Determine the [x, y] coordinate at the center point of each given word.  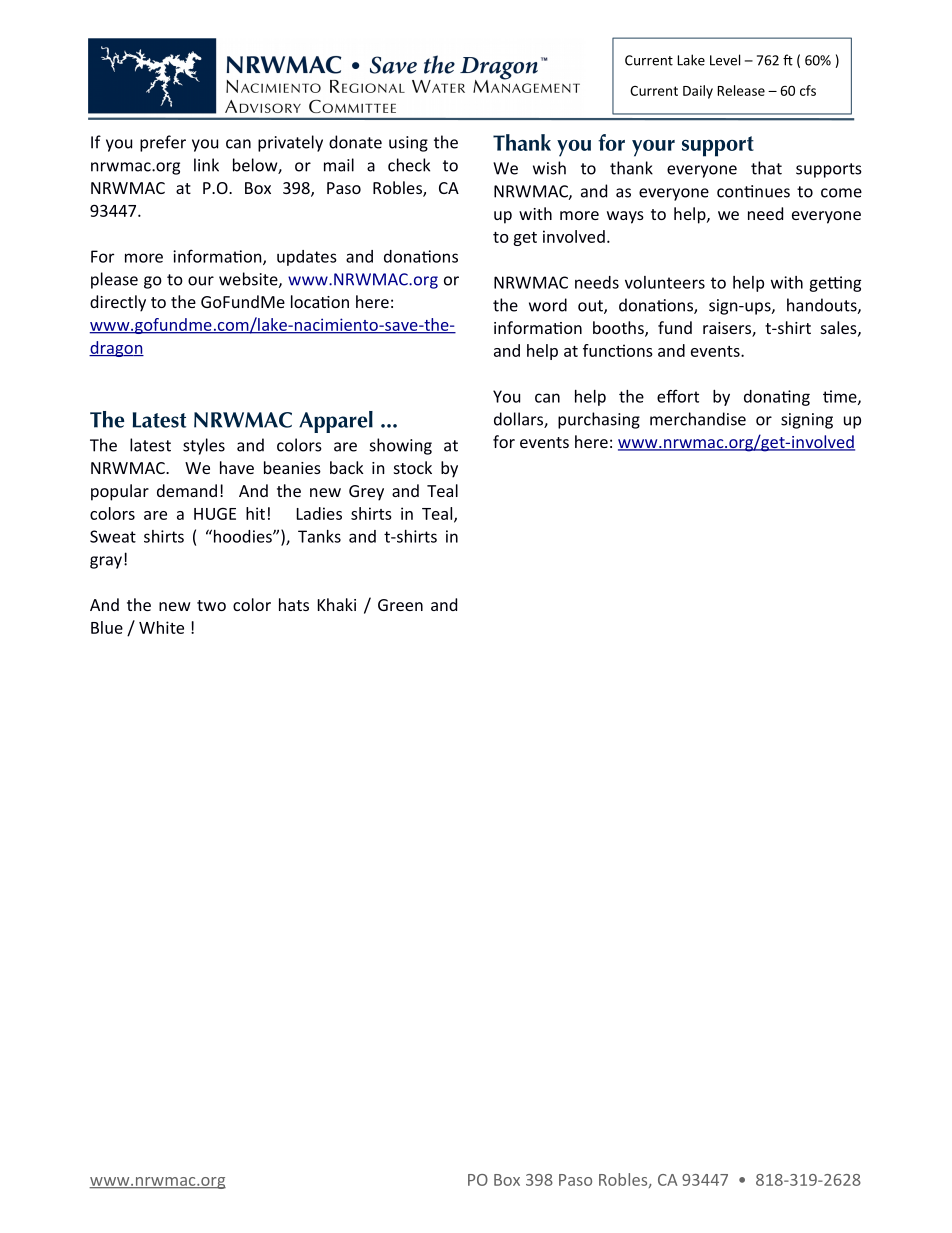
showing [401, 446]
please [114, 280]
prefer [163, 143]
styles [204, 446]
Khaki [337, 604]
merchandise [698, 419]
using [408, 144]
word [548, 305]
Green [400, 605]
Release [741, 90]
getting [835, 284]
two [211, 605]
